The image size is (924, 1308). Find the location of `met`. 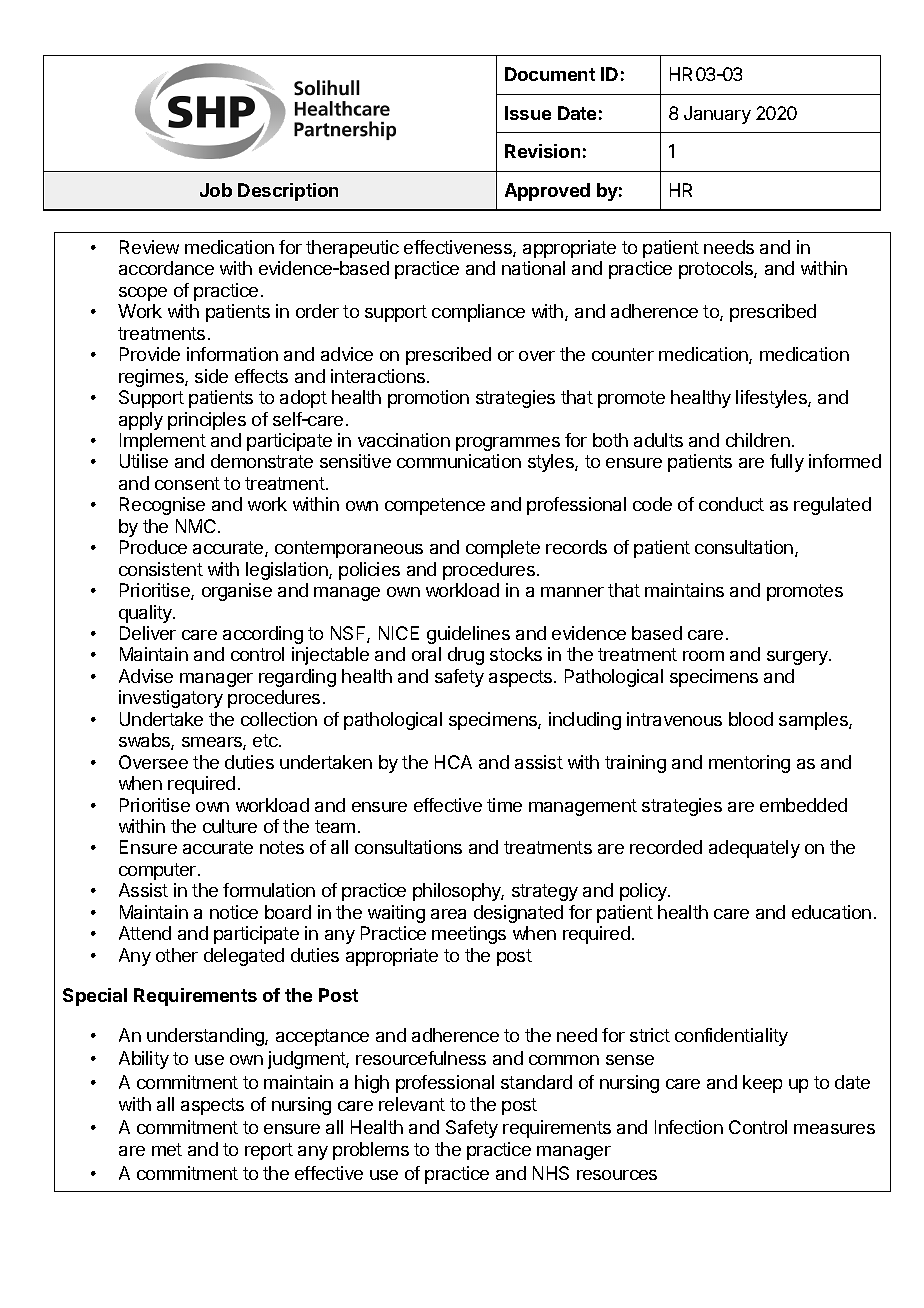

met is located at coordinates (167, 1149).
